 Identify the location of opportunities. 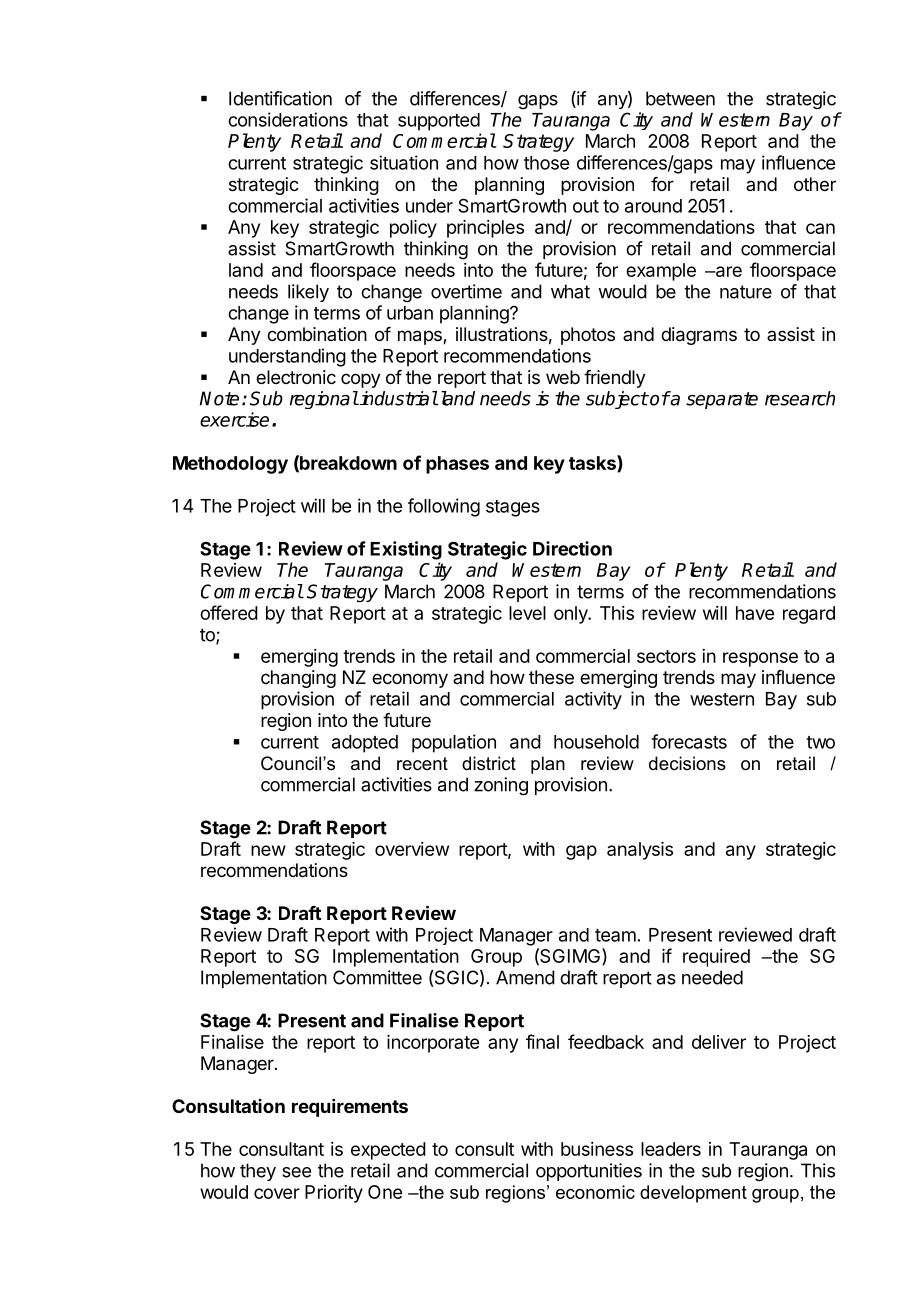
(589, 1172).
